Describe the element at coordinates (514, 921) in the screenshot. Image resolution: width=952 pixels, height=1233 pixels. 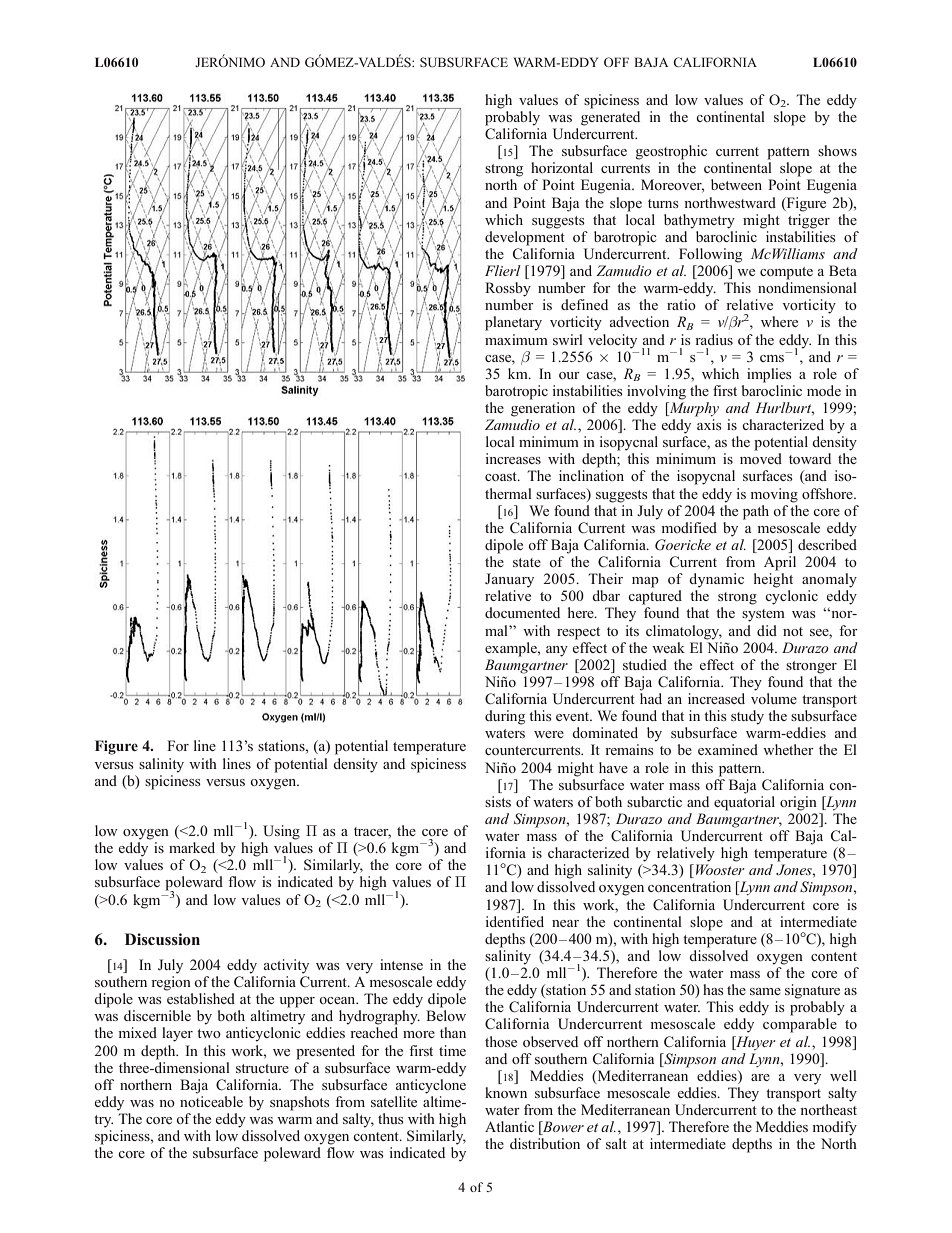
I see `identified` at that location.
